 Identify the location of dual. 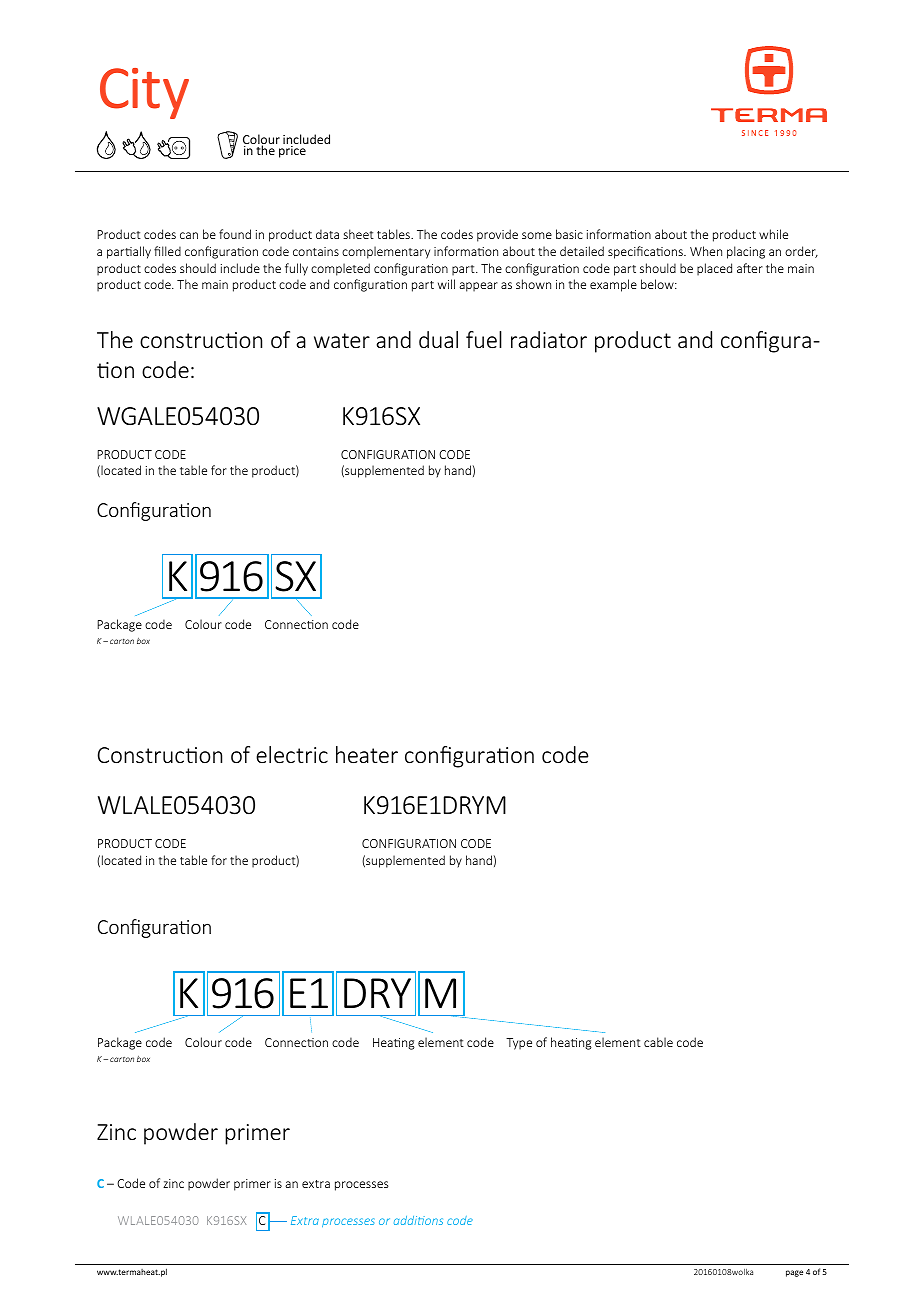
(438, 339).
